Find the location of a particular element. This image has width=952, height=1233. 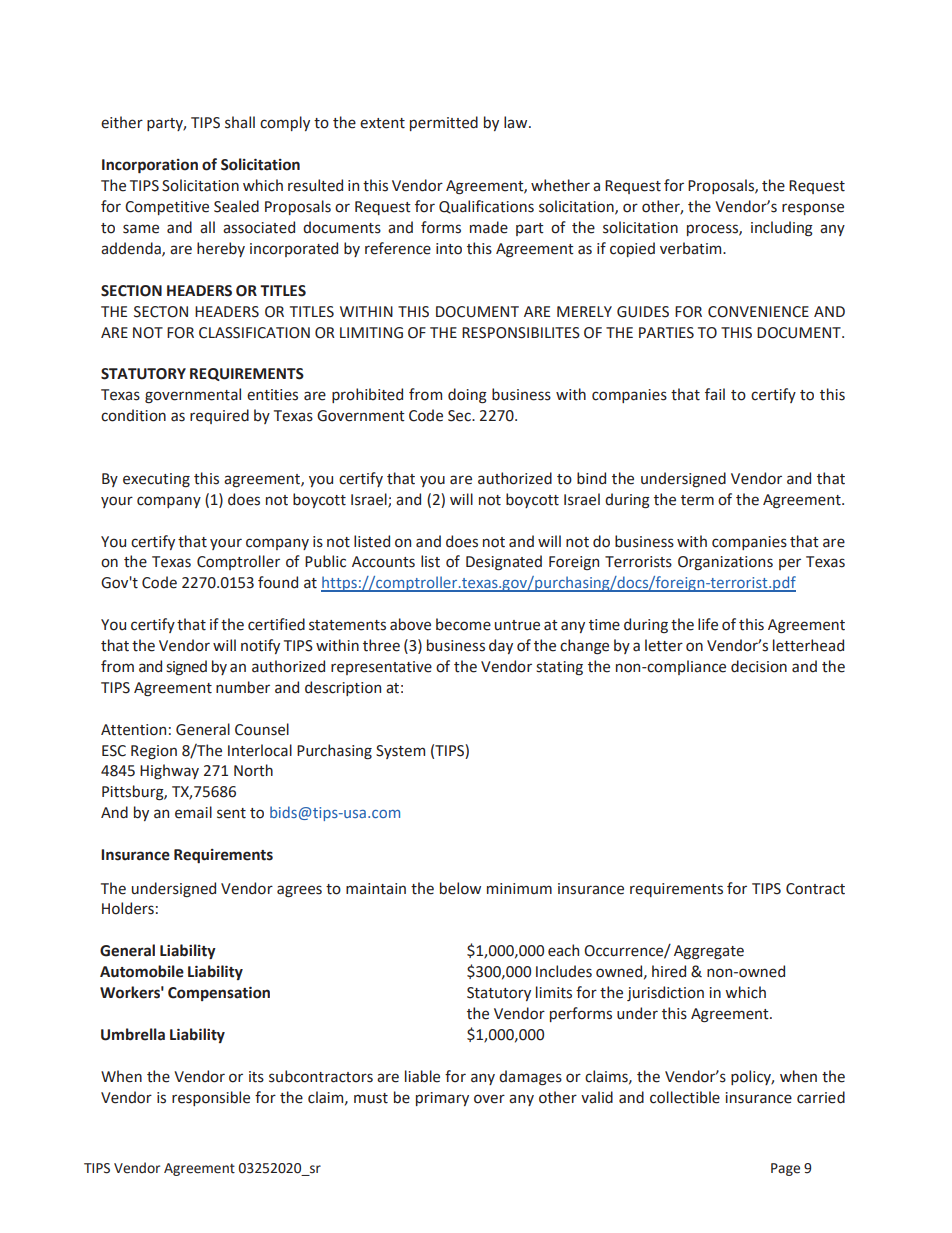

responsible is located at coordinates (211, 1098).
